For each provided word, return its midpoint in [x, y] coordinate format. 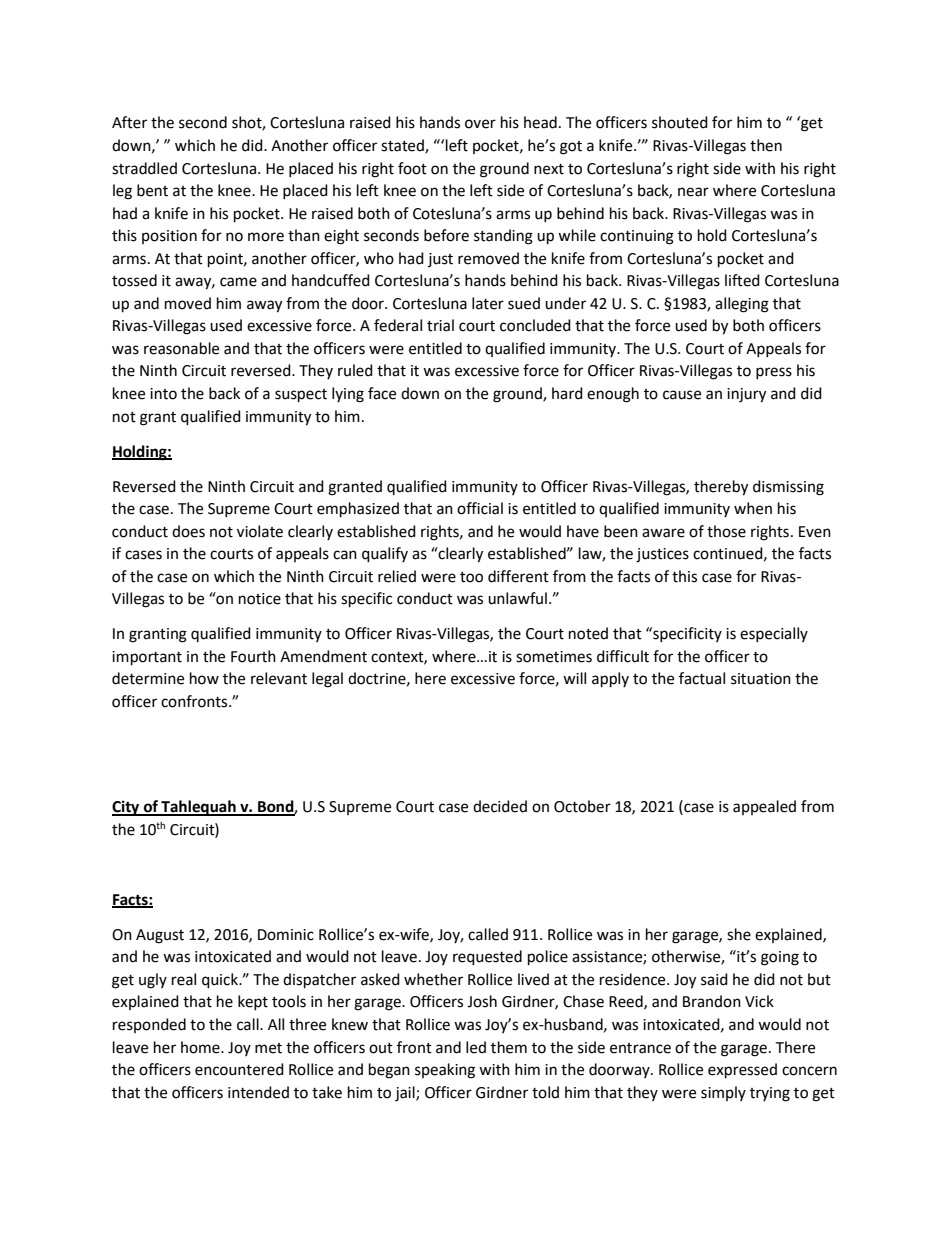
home [201, 1047]
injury [746, 395]
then [766, 145]
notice [260, 599]
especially [774, 634]
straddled [144, 168]
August [160, 936]
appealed [764, 807]
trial [440, 325]
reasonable [181, 348]
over [480, 124]
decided [500, 806]
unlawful [517, 598]
